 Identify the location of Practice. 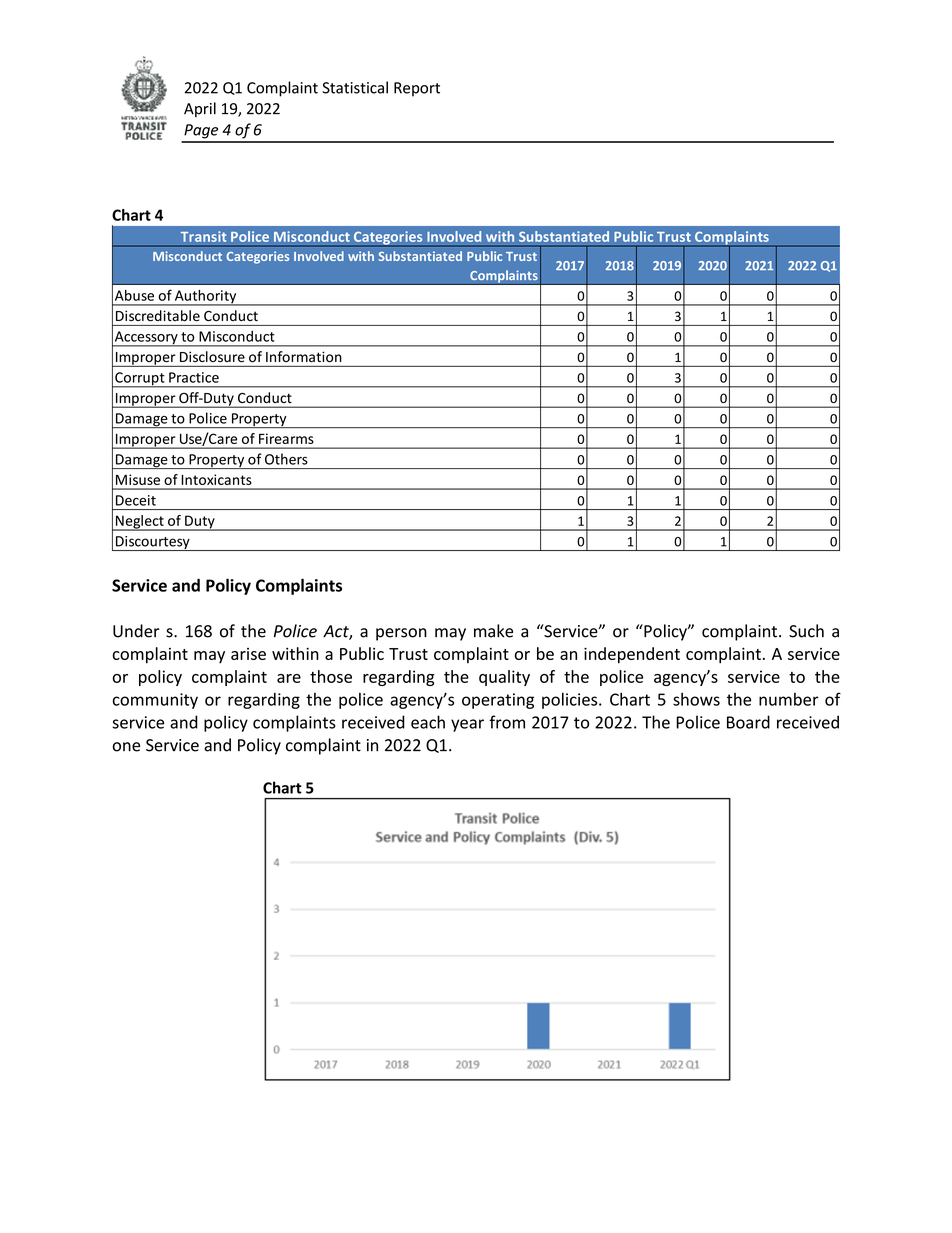
(194, 377).
